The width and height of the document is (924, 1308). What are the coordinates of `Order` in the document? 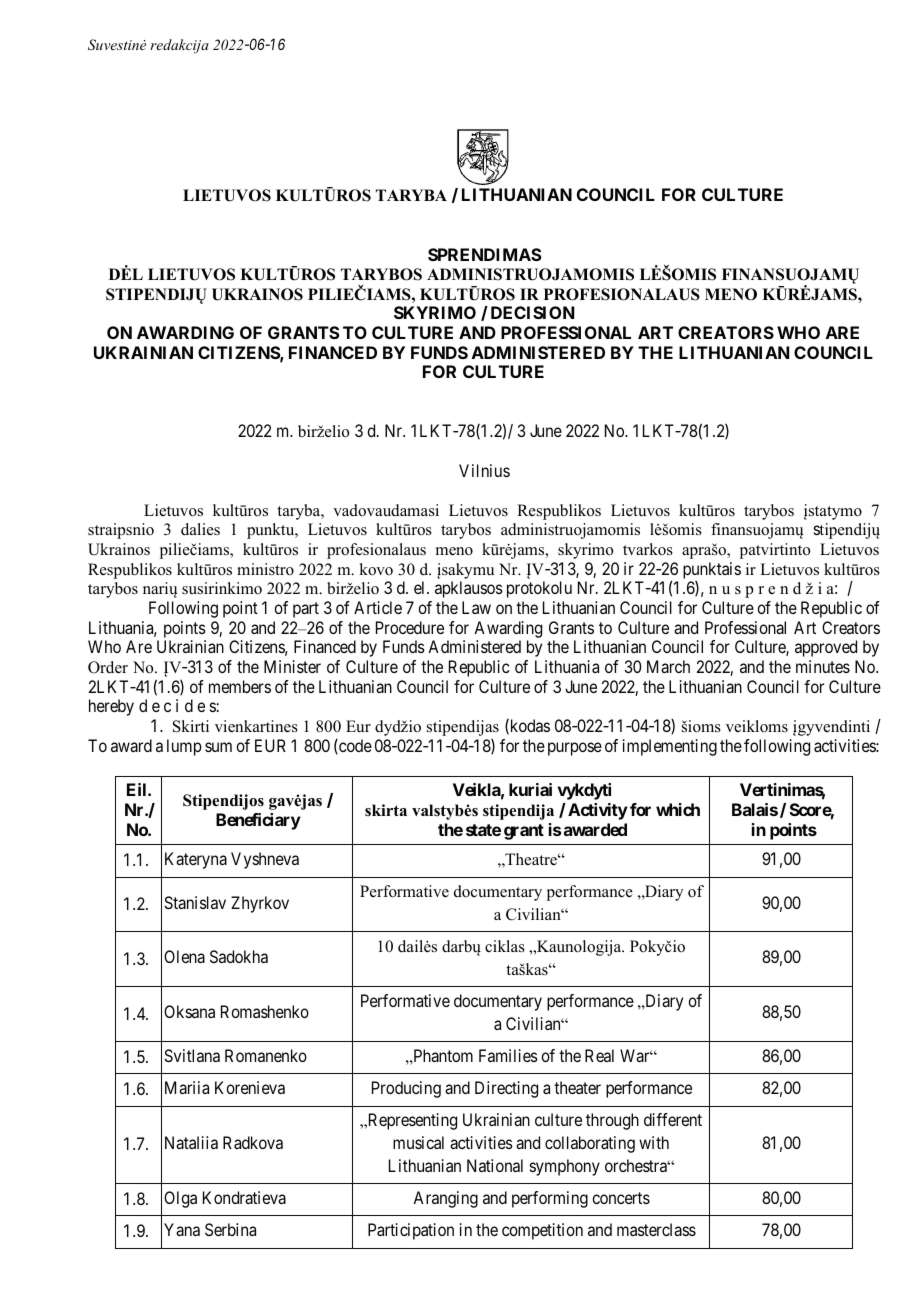 It's located at (108, 667).
